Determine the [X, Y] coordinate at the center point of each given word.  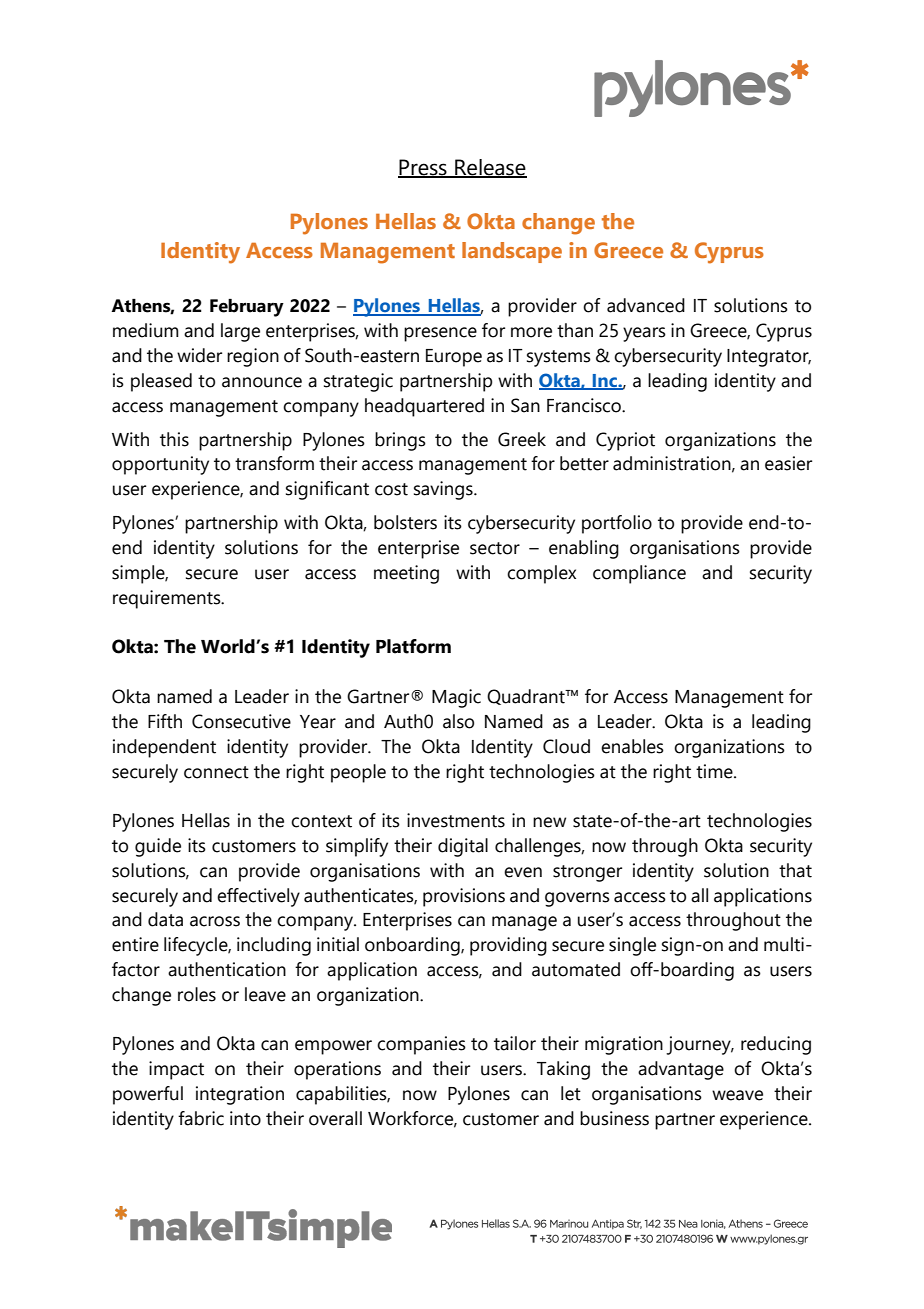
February [247, 308]
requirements [168, 599]
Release [490, 168]
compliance [639, 574]
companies [421, 1045]
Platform [413, 646]
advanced [646, 305]
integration [240, 1095]
